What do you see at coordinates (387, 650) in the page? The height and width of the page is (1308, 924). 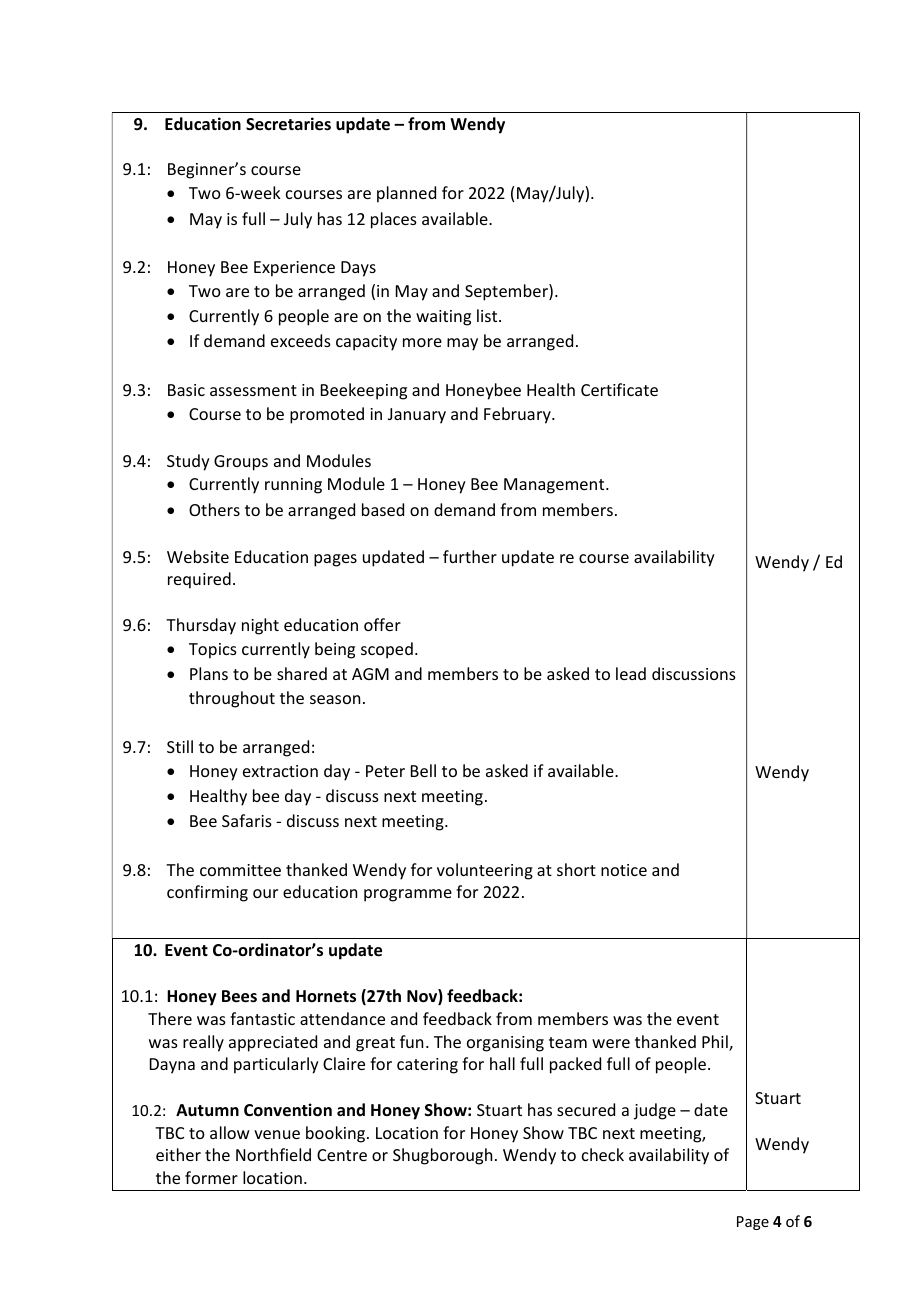 I see `scoped` at bounding box center [387, 650].
